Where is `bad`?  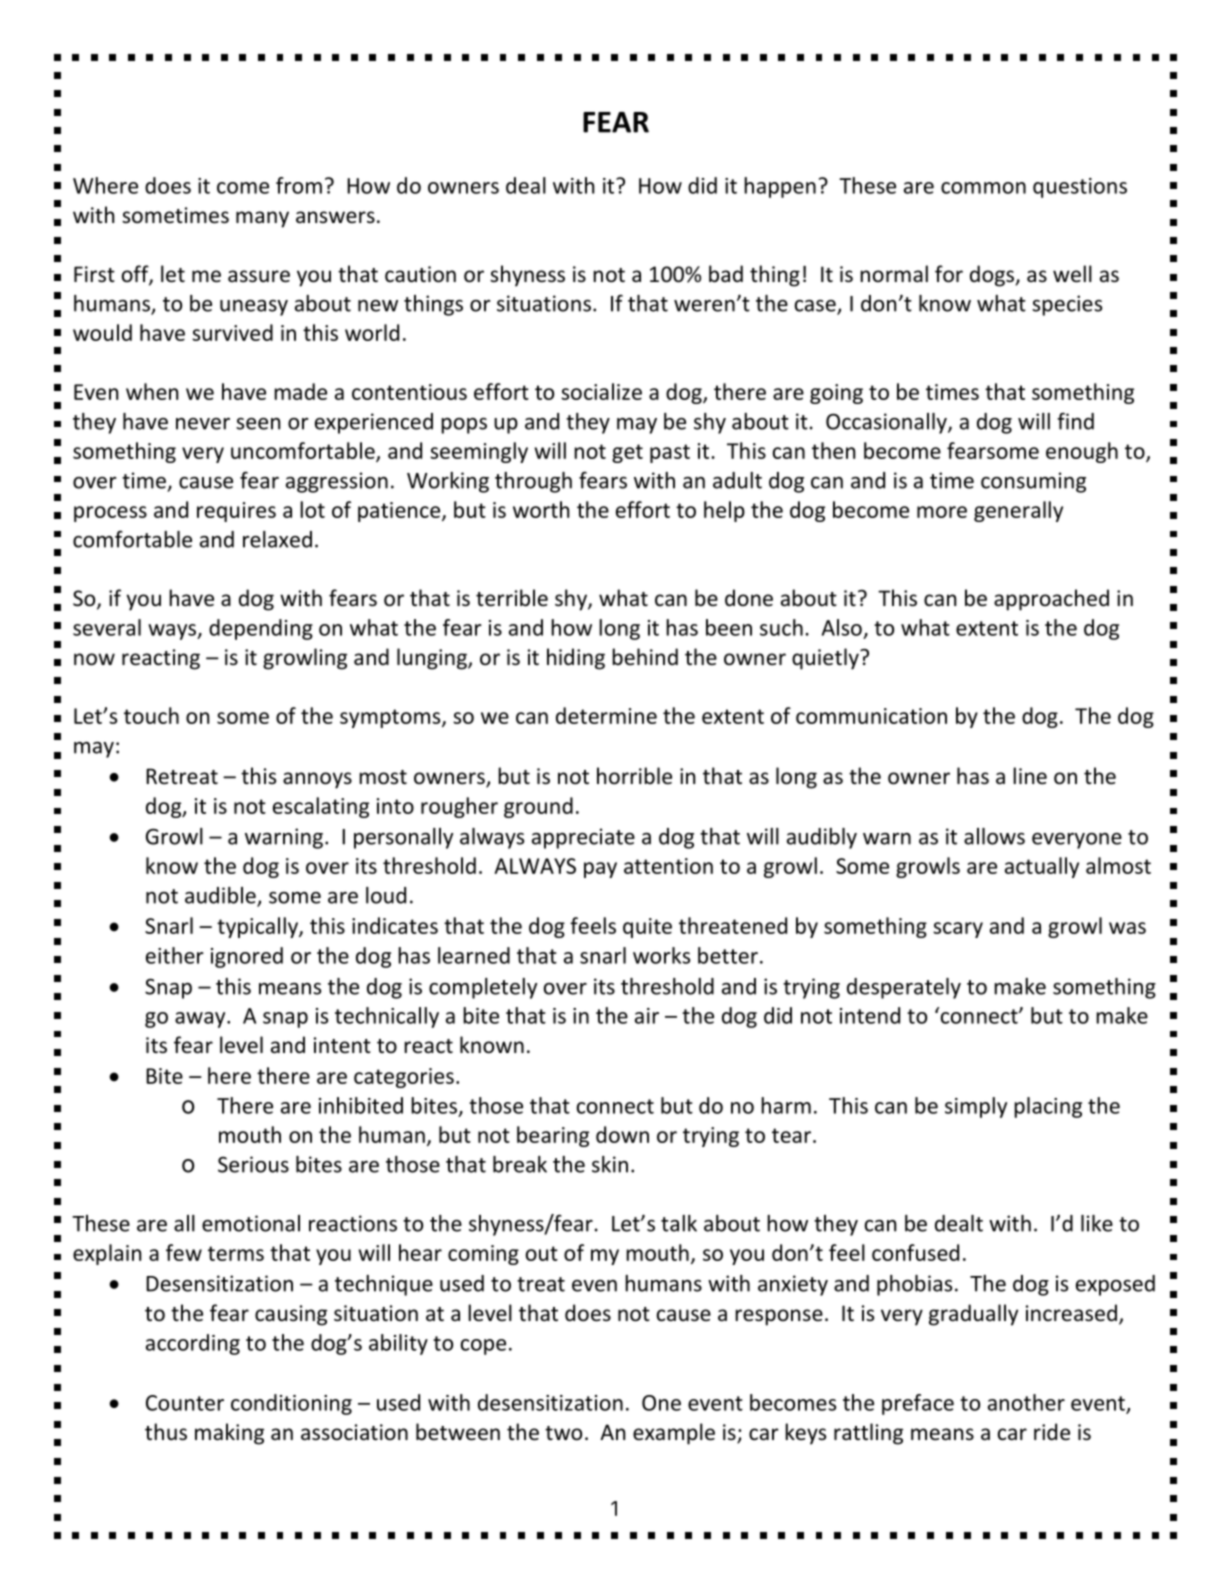 bad is located at coordinates (726, 274).
